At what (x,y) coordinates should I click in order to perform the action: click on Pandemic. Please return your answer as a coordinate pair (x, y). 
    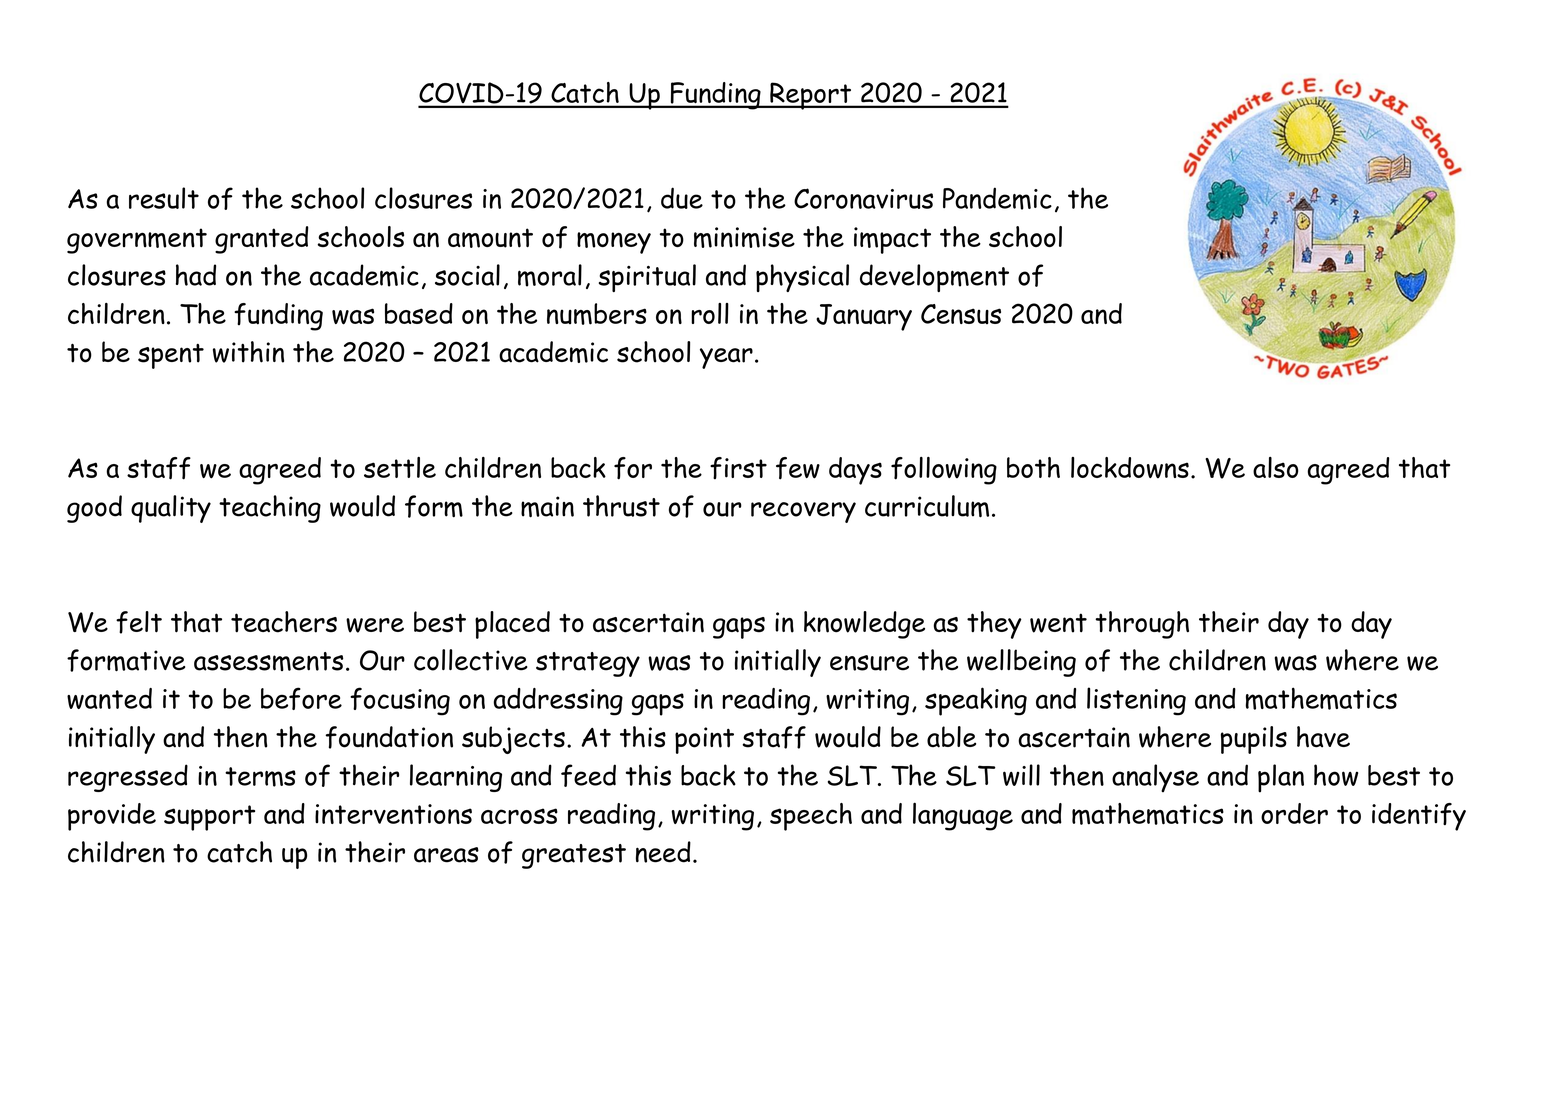
    Looking at the image, I should click on (997, 198).
